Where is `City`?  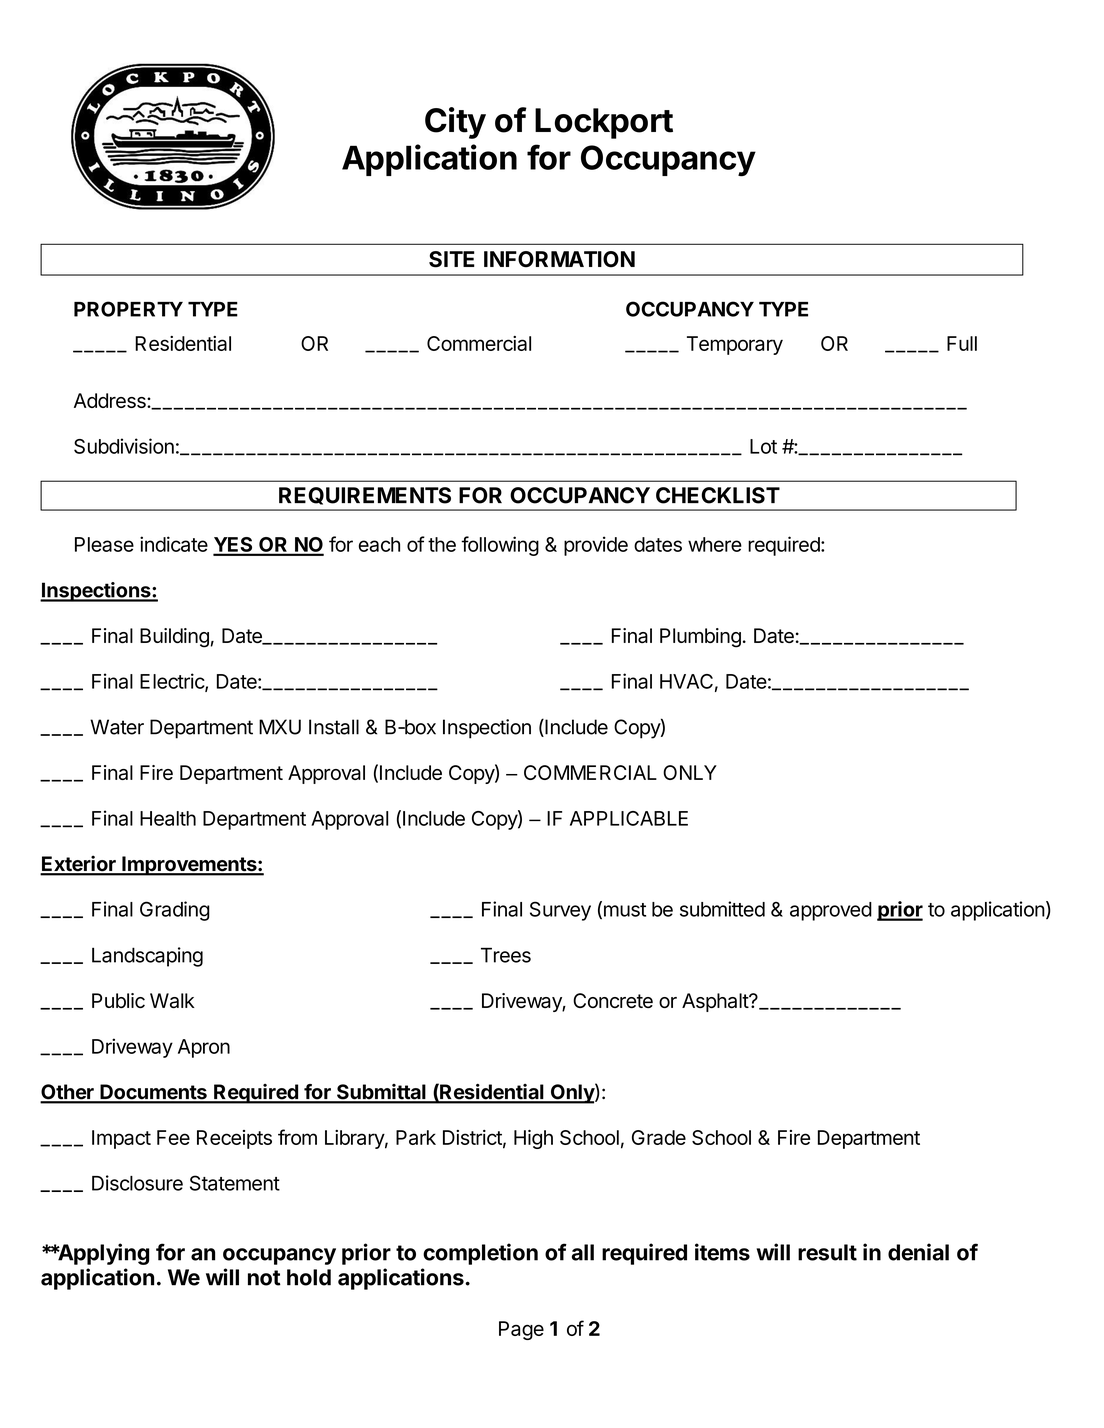
City is located at coordinates (455, 123).
